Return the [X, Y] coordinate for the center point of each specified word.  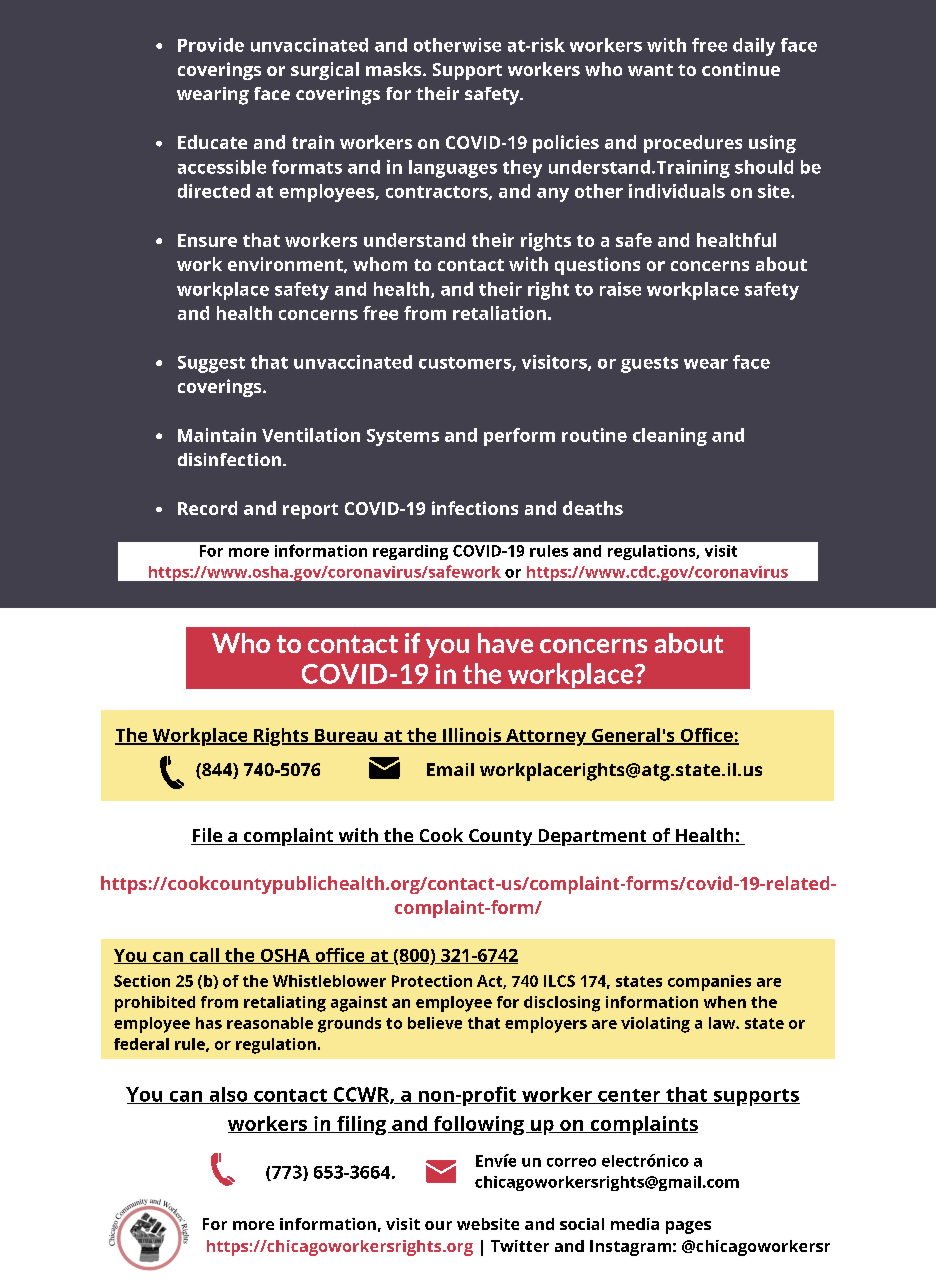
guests [649, 365]
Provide [211, 45]
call [204, 956]
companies [709, 983]
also [228, 1095]
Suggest [211, 364]
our [438, 1225]
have [505, 643]
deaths [593, 508]
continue [741, 69]
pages [688, 1227]
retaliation [499, 313]
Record [207, 508]
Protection [432, 981]
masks [395, 69]
